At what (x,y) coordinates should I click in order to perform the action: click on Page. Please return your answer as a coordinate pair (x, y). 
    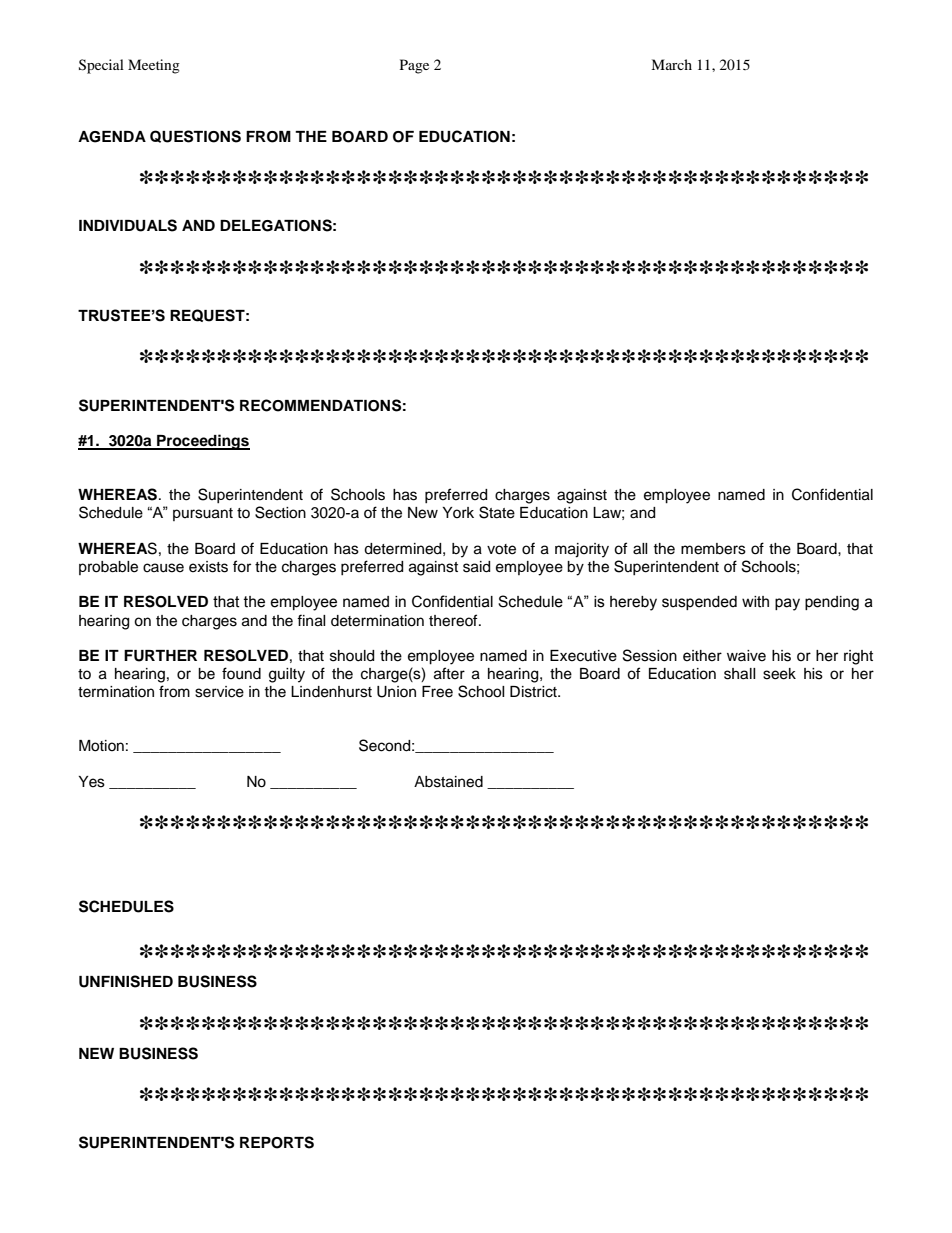
    Looking at the image, I should click on (414, 66).
